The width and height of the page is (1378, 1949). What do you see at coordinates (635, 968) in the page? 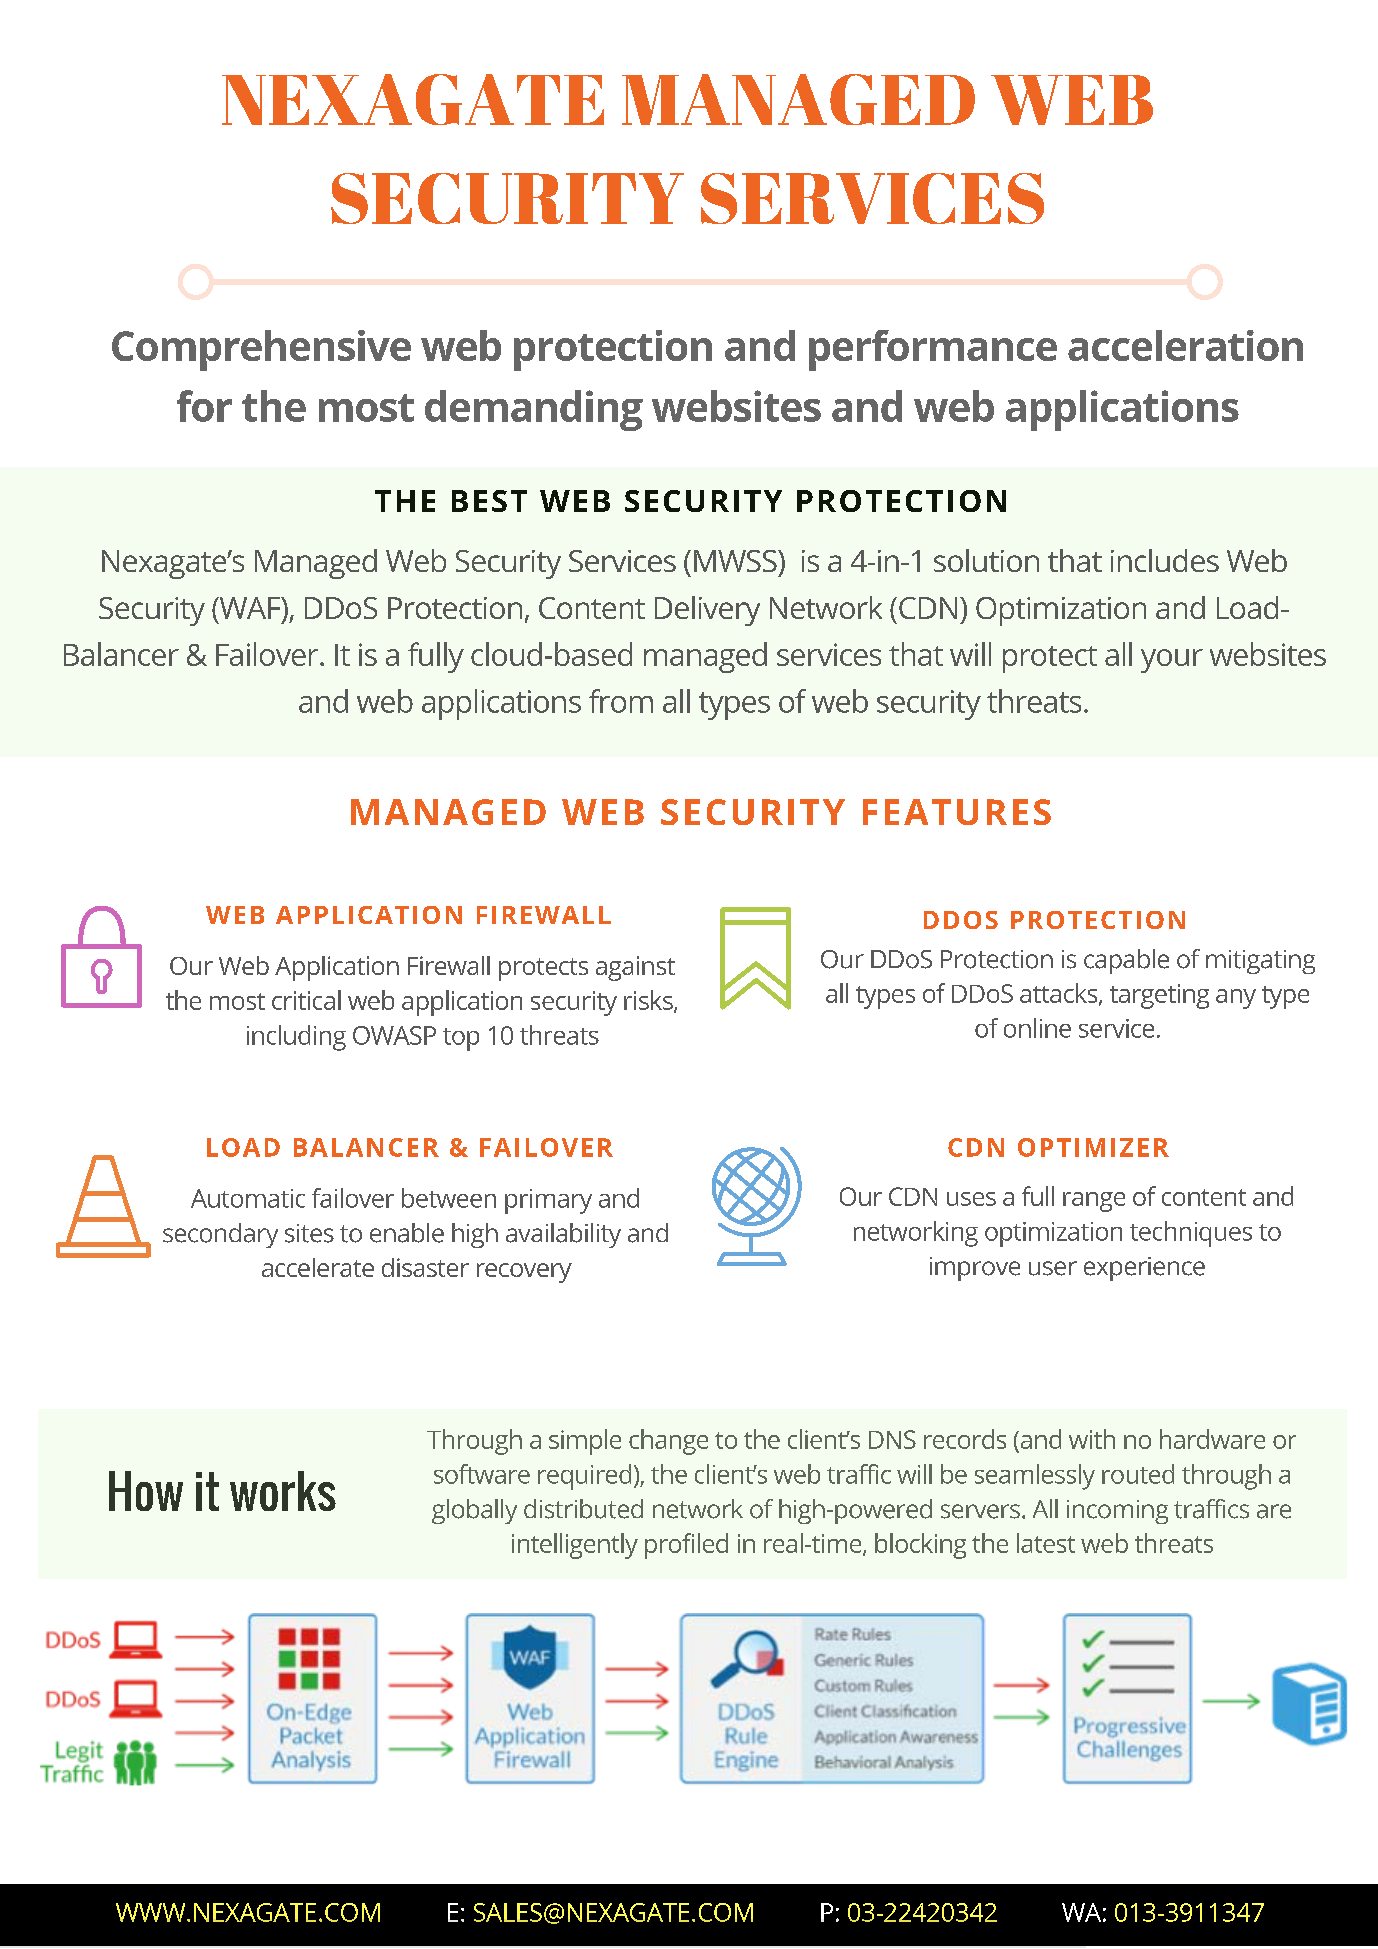
I see `against` at bounding box center [635, 968].
